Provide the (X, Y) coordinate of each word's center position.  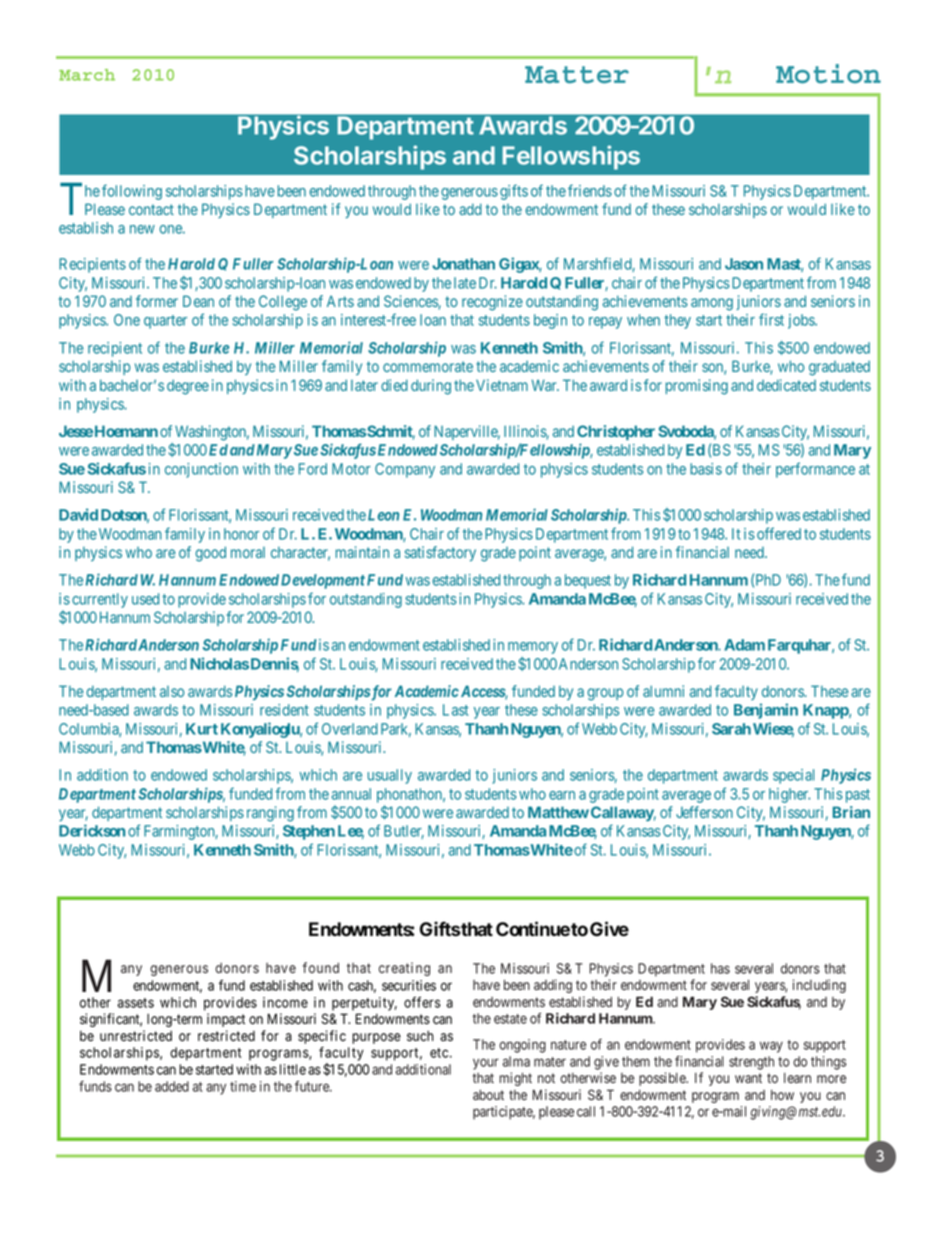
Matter (577, 75)
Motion (828, 74)
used (145, 599)
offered (779, 533)
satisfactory (440, 553)
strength (751, 1063)
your (486, 1064)
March (87, 75)
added (172, 1086)
